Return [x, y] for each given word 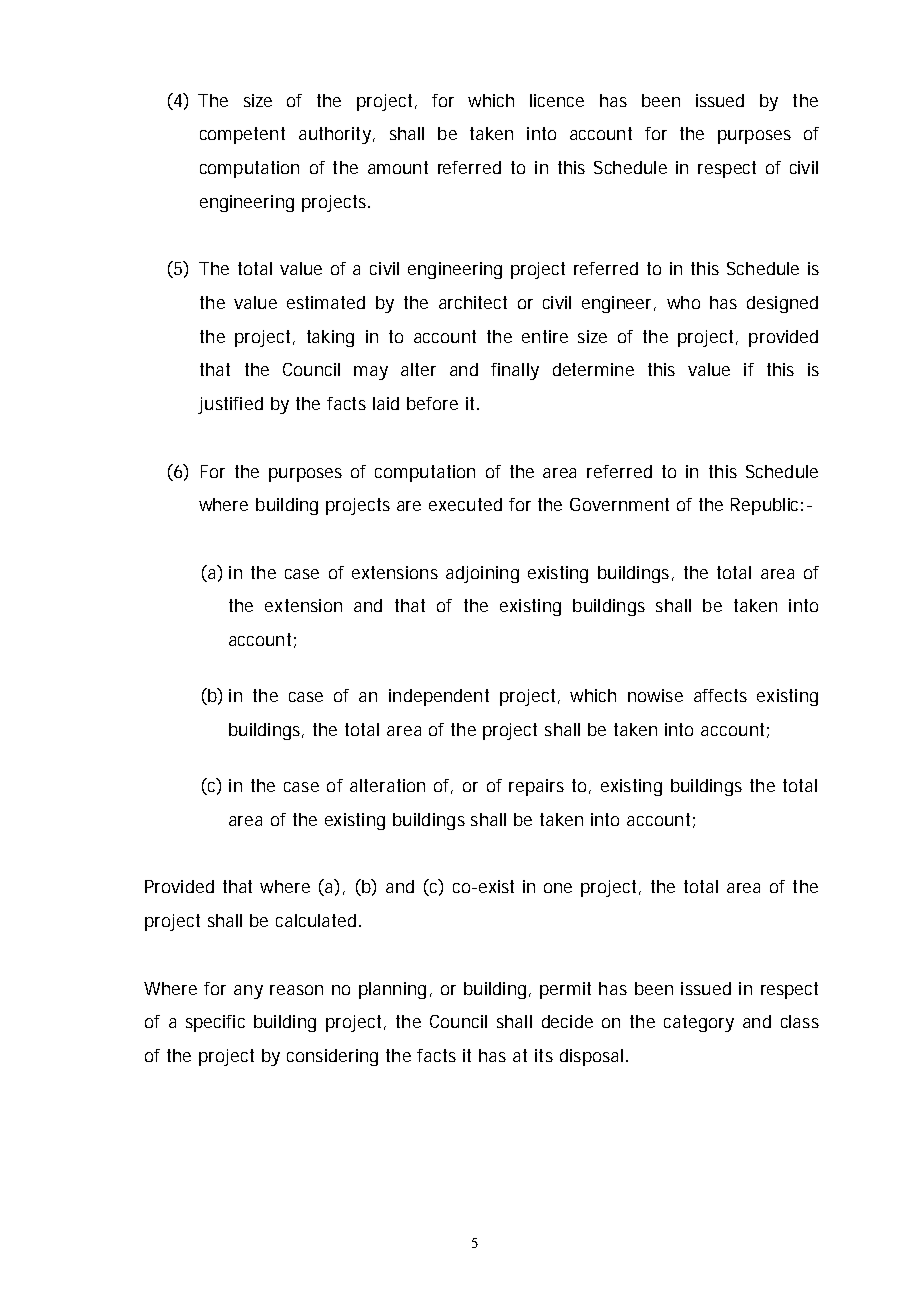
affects [720, 695]
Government [619, 504]
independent [439, 697]
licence [557, 100]
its [544, 1055]
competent [242, 135]
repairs [536, 787]
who [683, 302]
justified [230, 405]
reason [296, 990]
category [699, 1023]
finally [515, 371]
